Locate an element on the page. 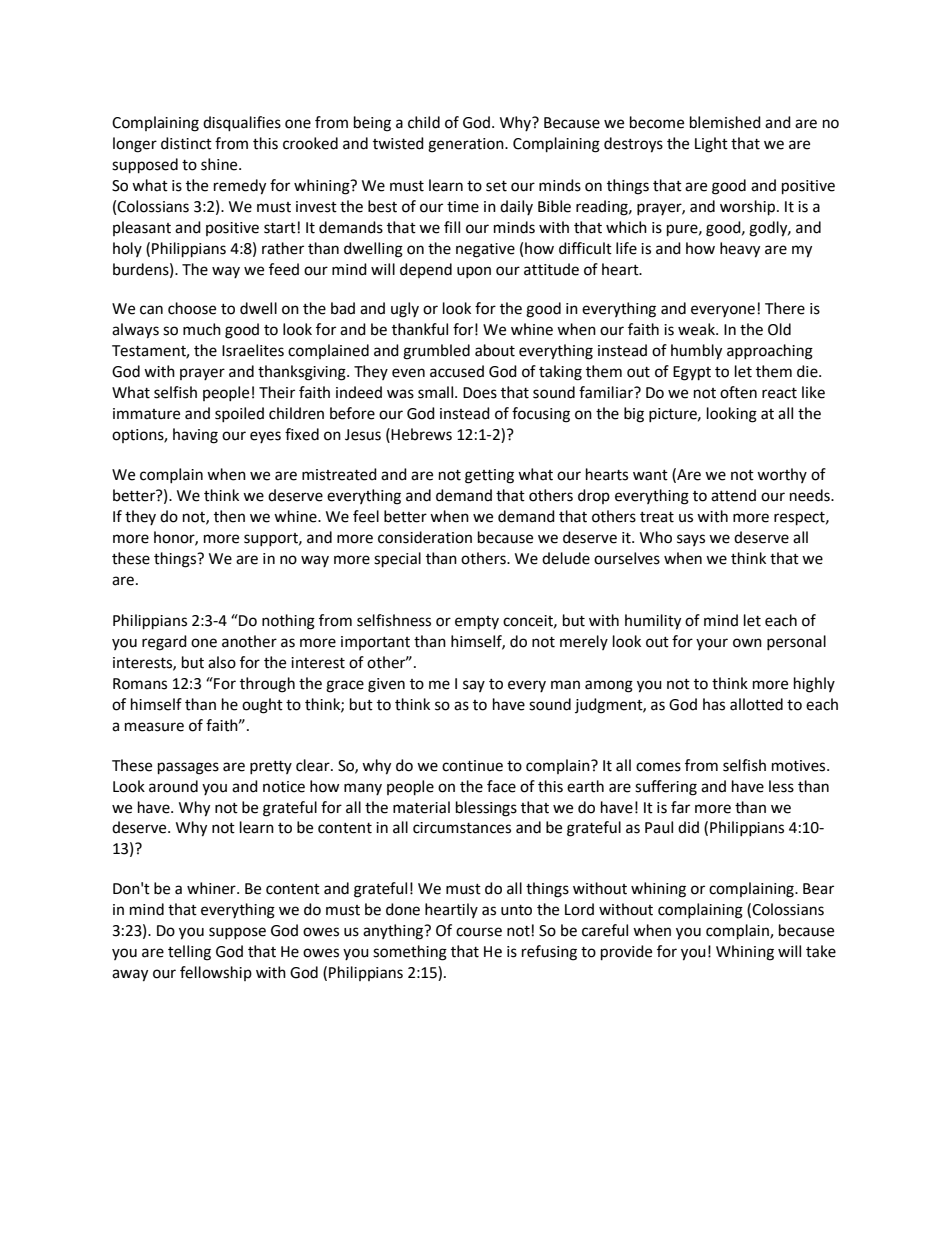  take is located at coordinates (821, 951).
